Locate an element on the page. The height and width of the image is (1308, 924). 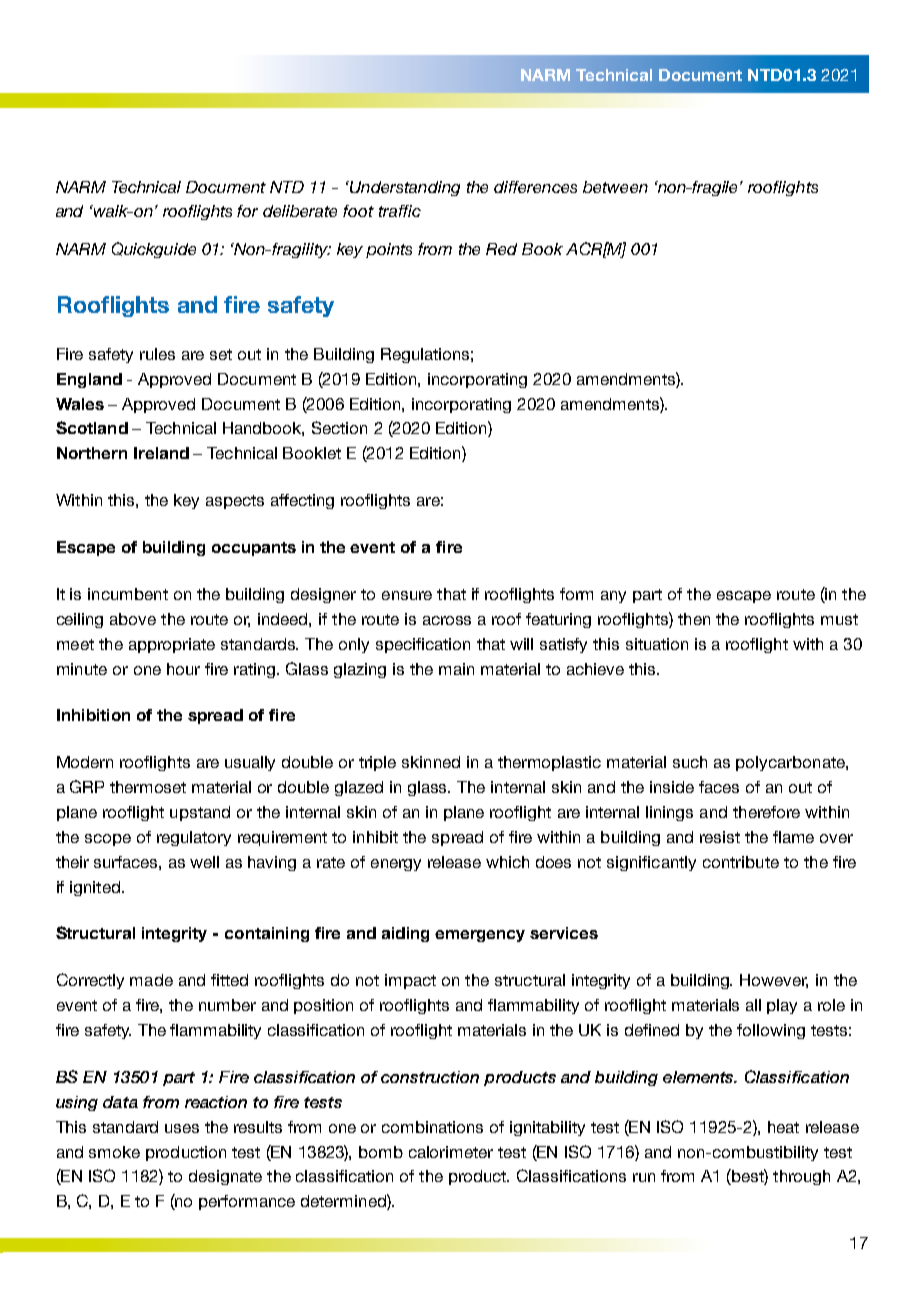
foot is located at coordinates (358, 211).
